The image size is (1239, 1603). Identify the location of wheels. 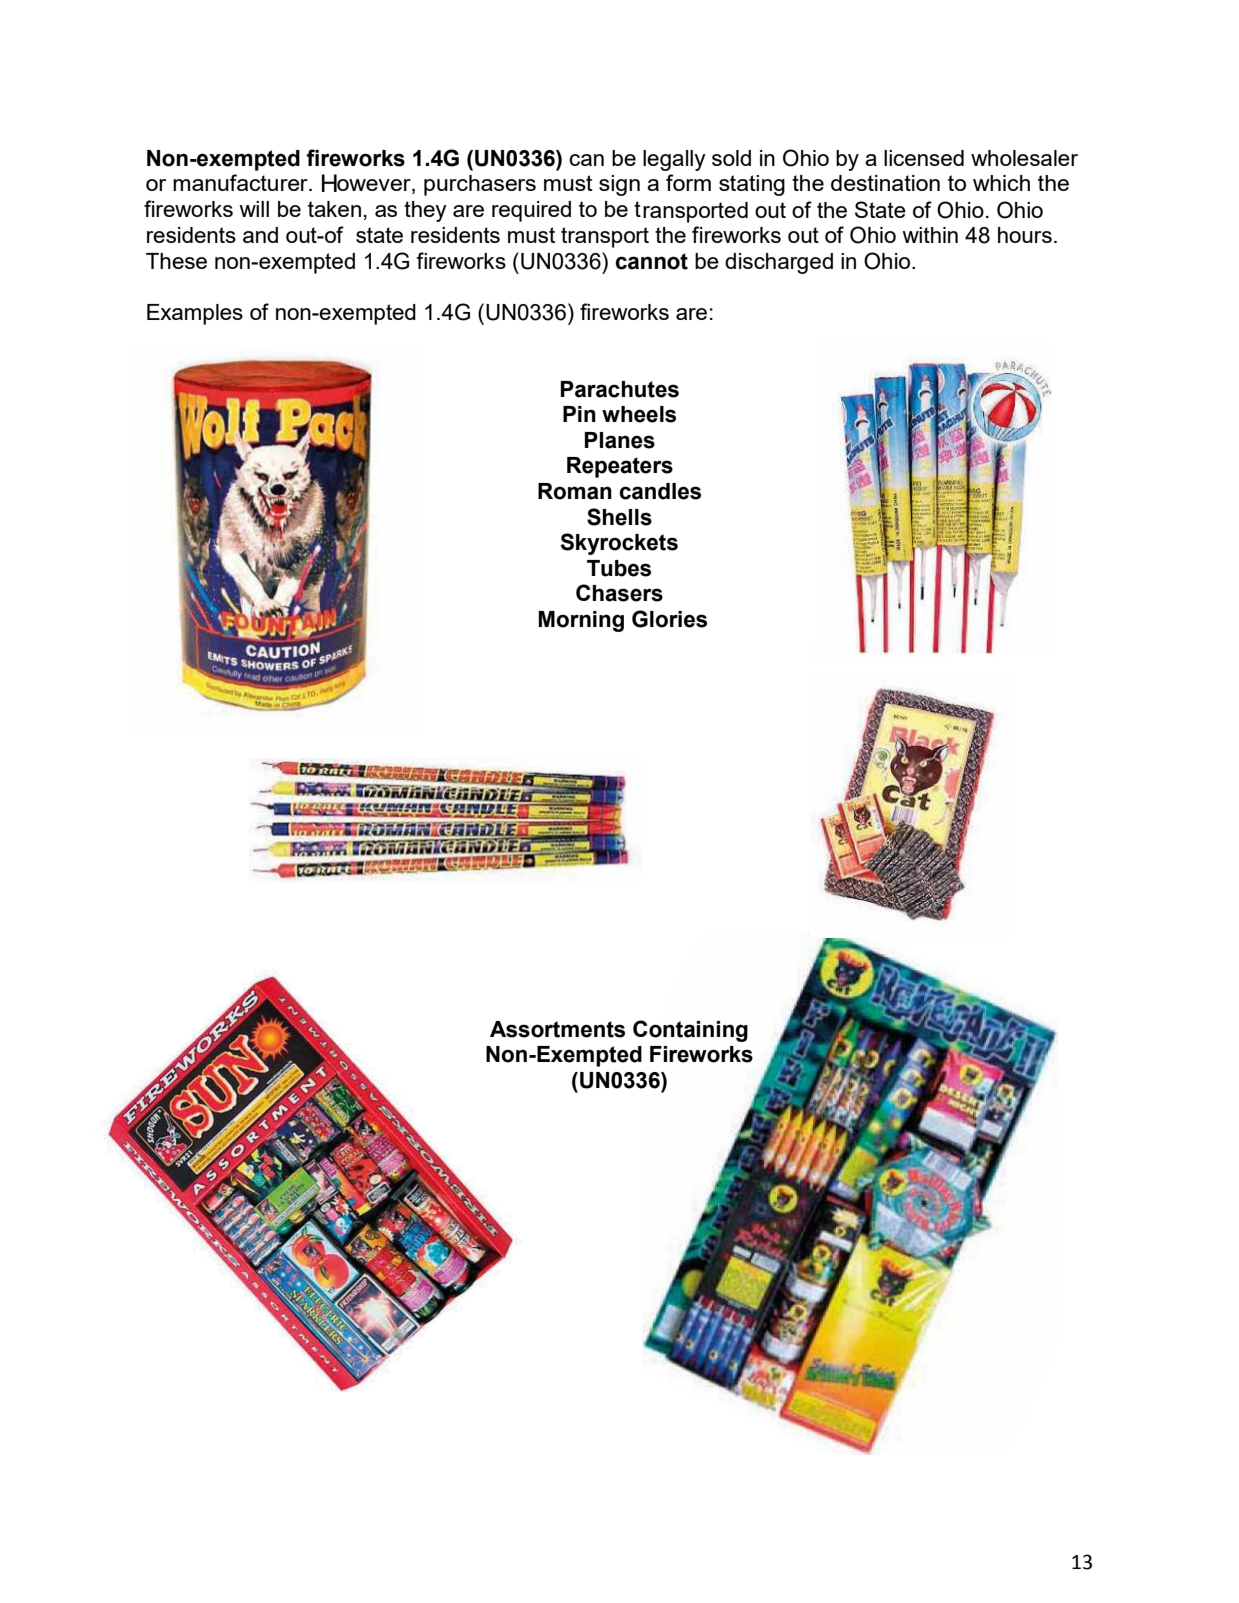
(639, 414).
